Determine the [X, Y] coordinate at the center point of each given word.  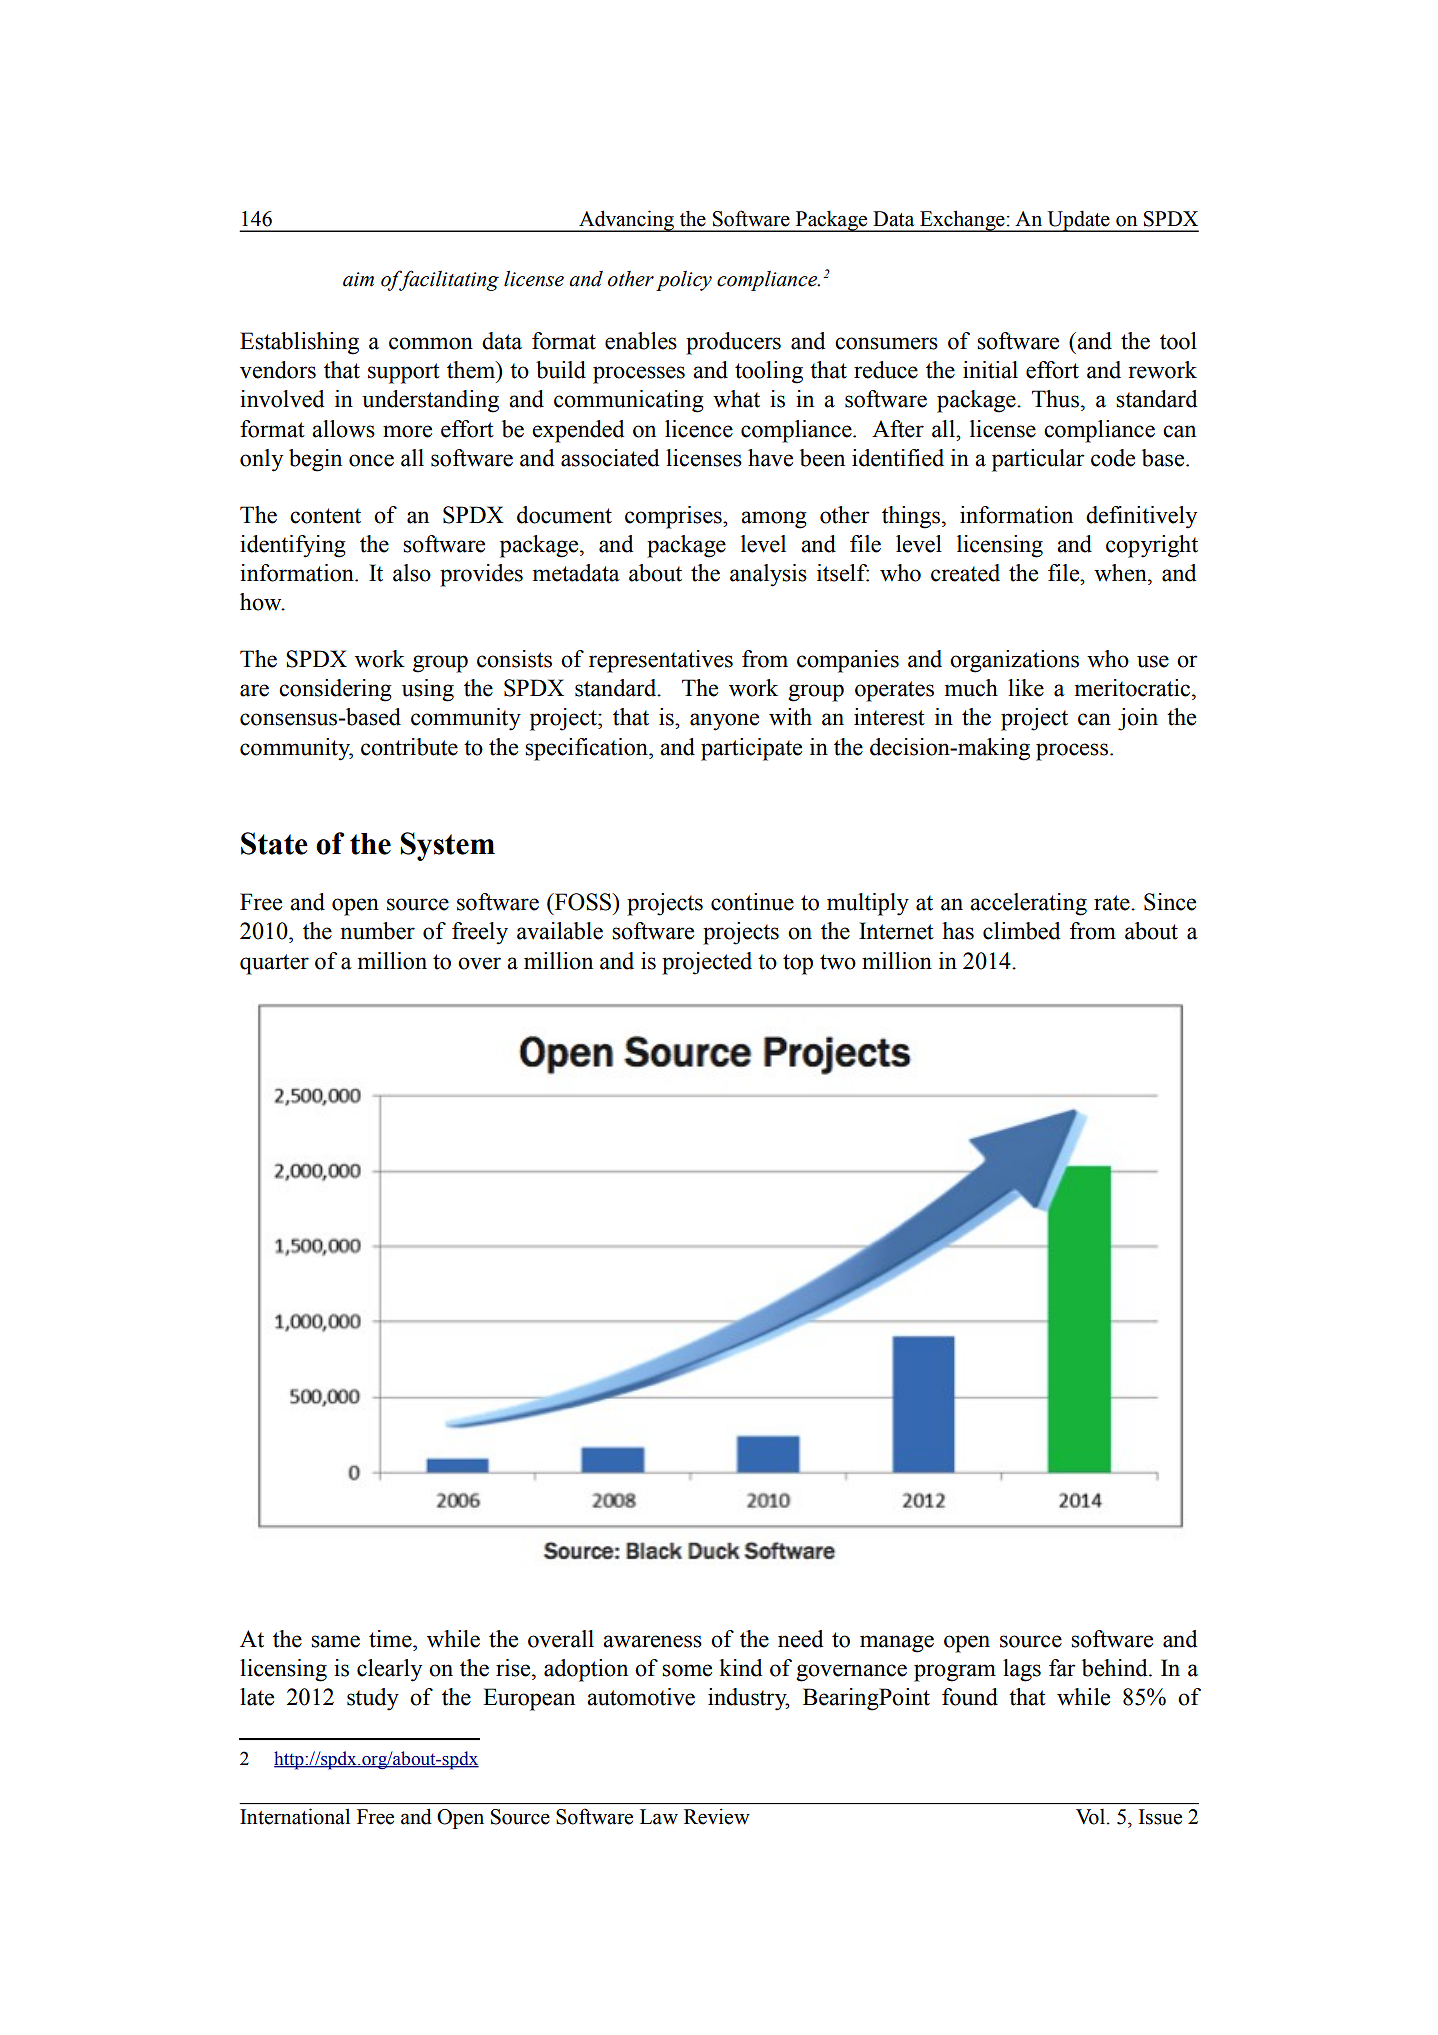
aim [358, 279]
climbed [1021, 931]
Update [1078, 221]
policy [684, 281]
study [373, 1699]
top [798, 964]
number [378, 931]
